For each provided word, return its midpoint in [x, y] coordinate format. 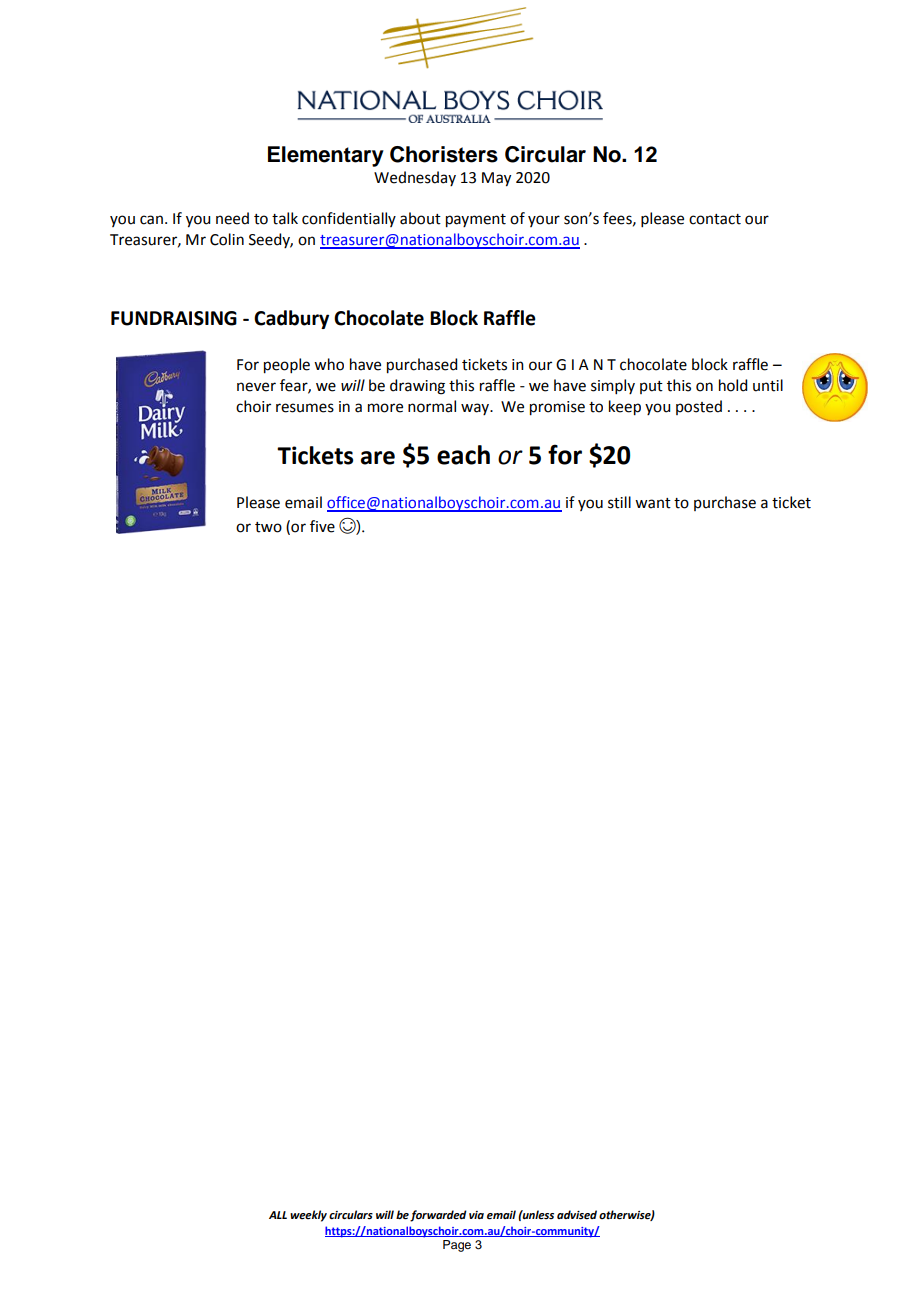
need [232, 218]
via [476, 1215]
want [653, 503]
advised [577, 1215]
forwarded [438, 1216]
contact [715, 219]
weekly [308, 1216]
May [496, 179]
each [463, 455]
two [268, 527]
